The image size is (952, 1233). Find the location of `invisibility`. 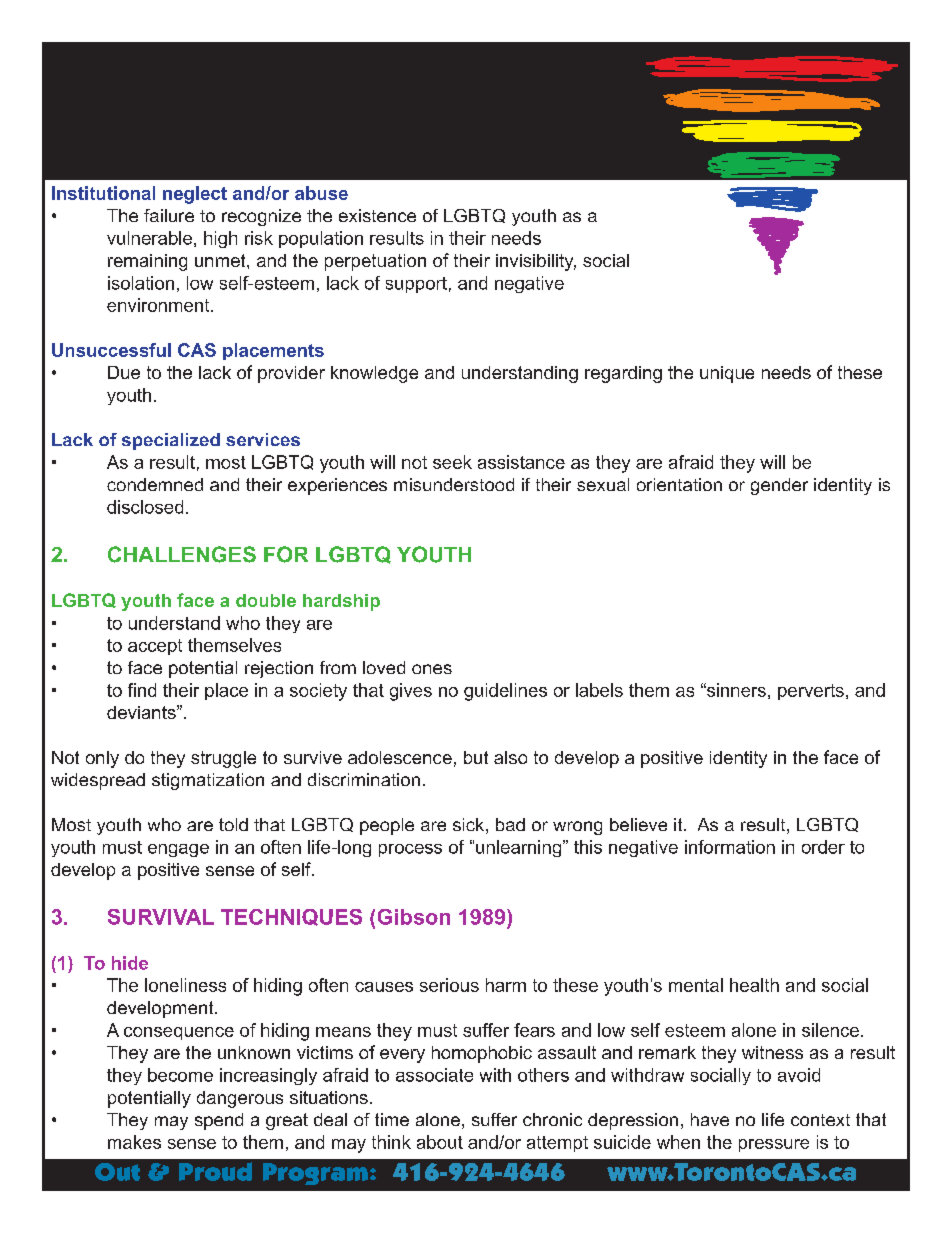

invisibility is located at coordinates (536, 262).
